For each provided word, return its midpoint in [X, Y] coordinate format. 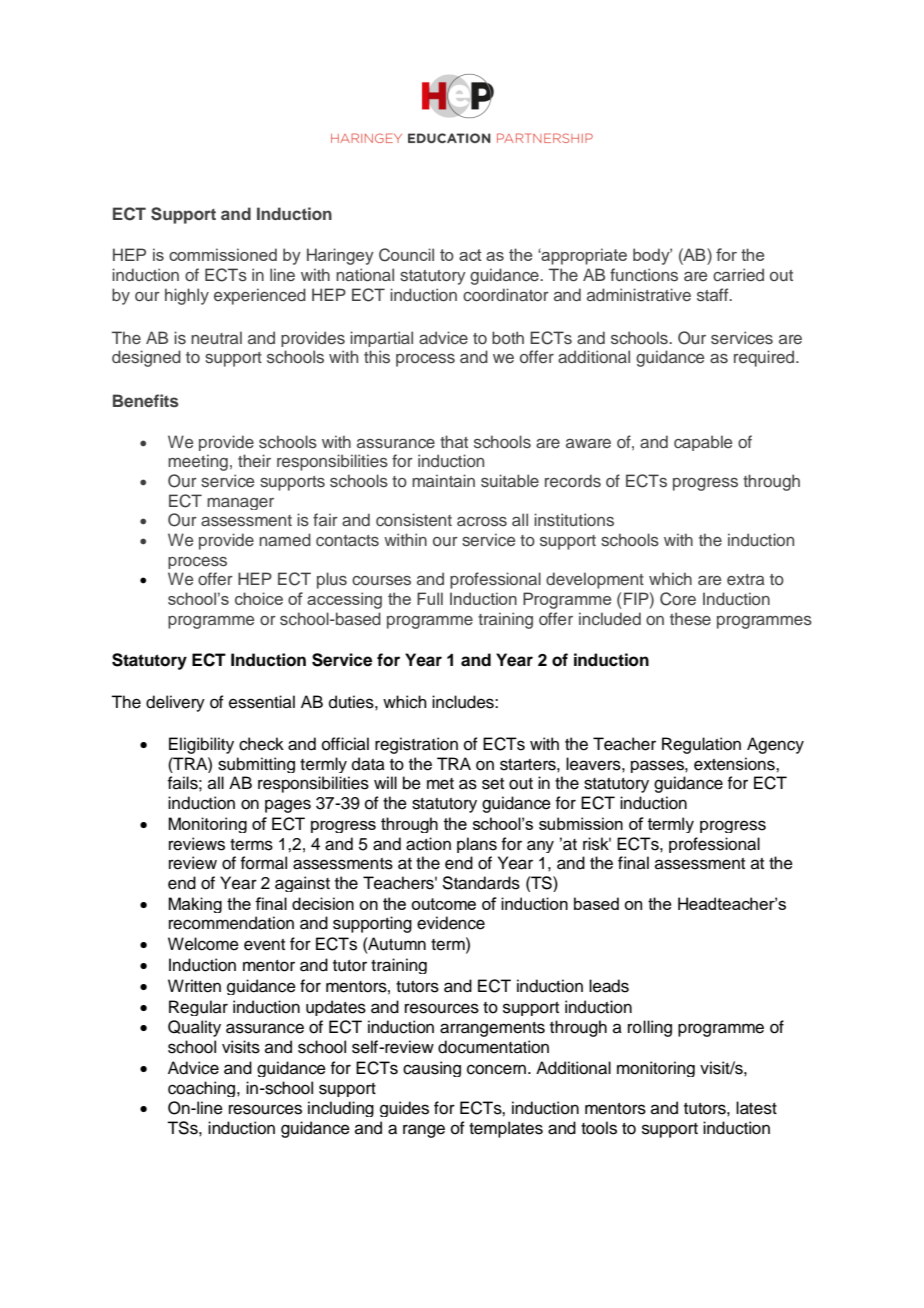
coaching [203, 1089]
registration [416, 745]
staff [714, 295]
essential [262, 702]
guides [404, 1109]
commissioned [223, 254]
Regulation [701, 745]
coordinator [506, 294]
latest [756, 1108]
